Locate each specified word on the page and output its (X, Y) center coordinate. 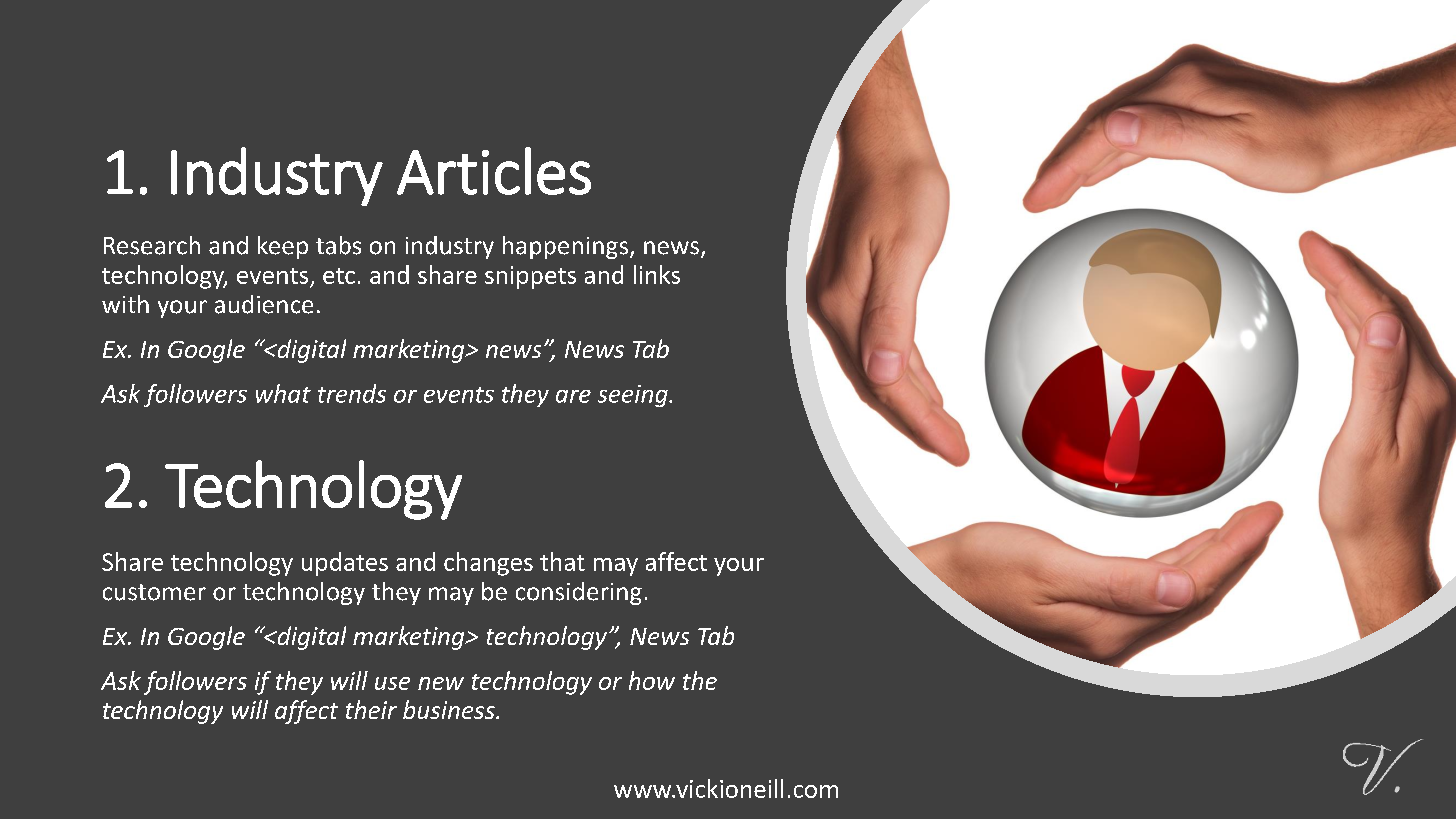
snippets (530, 277)
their (371, 709)
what (283, 393)
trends (352, 393)
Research (152, 245)
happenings (565, 247)
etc (339, 276)
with (125, 304)
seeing (634, 396)
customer (154, 592)
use (392, 683)
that (562, 561)
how (652, 680)
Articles (494, 171)
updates (345, 564)
